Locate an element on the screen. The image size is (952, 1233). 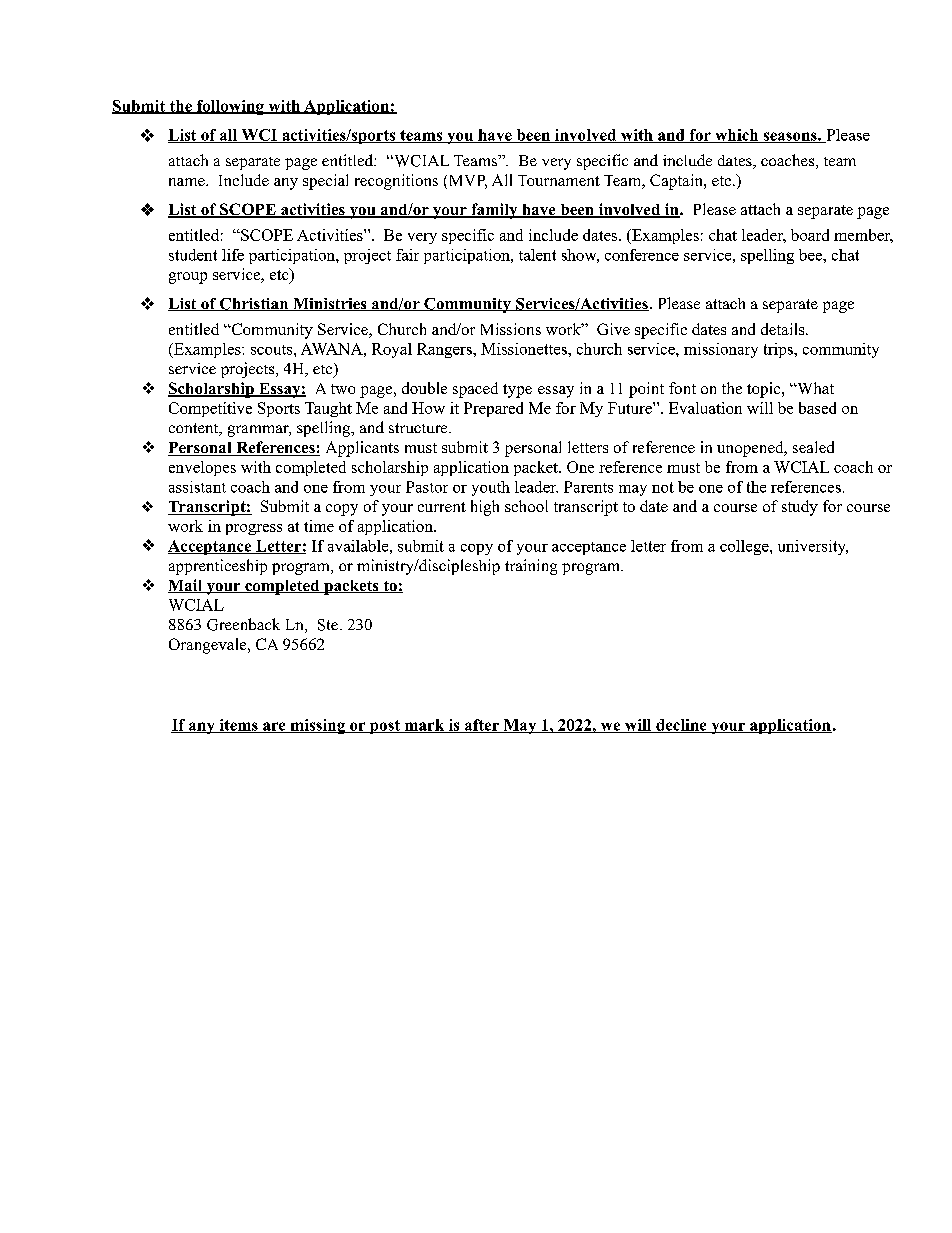
after is located at coordinates (481, 726).
